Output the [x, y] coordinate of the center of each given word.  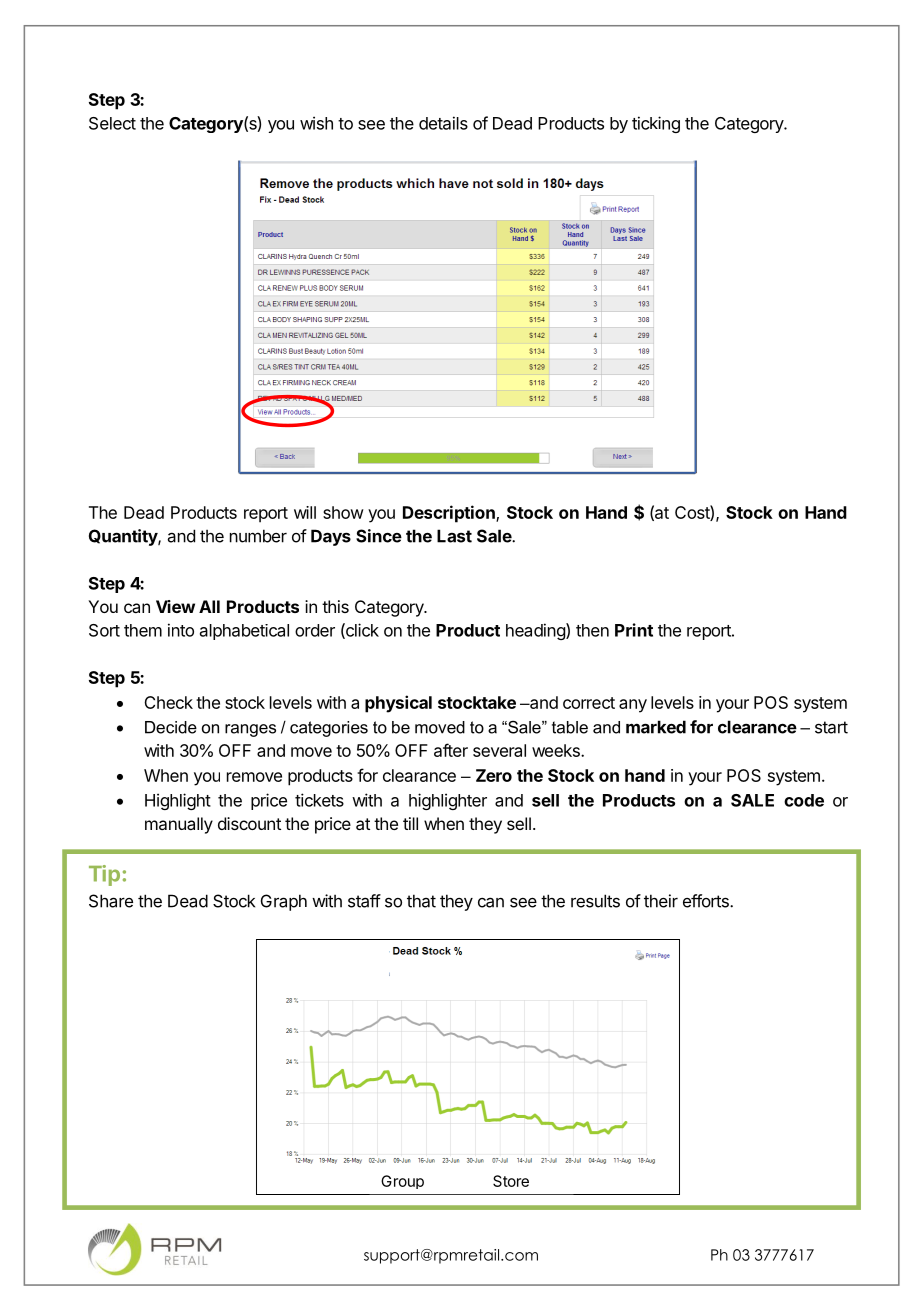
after [451, 750]
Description [450, 514]
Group [402, 1182]
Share [111, 901]
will [305, 512]
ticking [656, 124]
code [804, 800]
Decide [171, 727]
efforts [707, 901]
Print [634, 630]
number [258, 536]
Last [454, 536]
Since [379, 536]
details [443, 123]
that [421, 901]
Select [112, 123]
